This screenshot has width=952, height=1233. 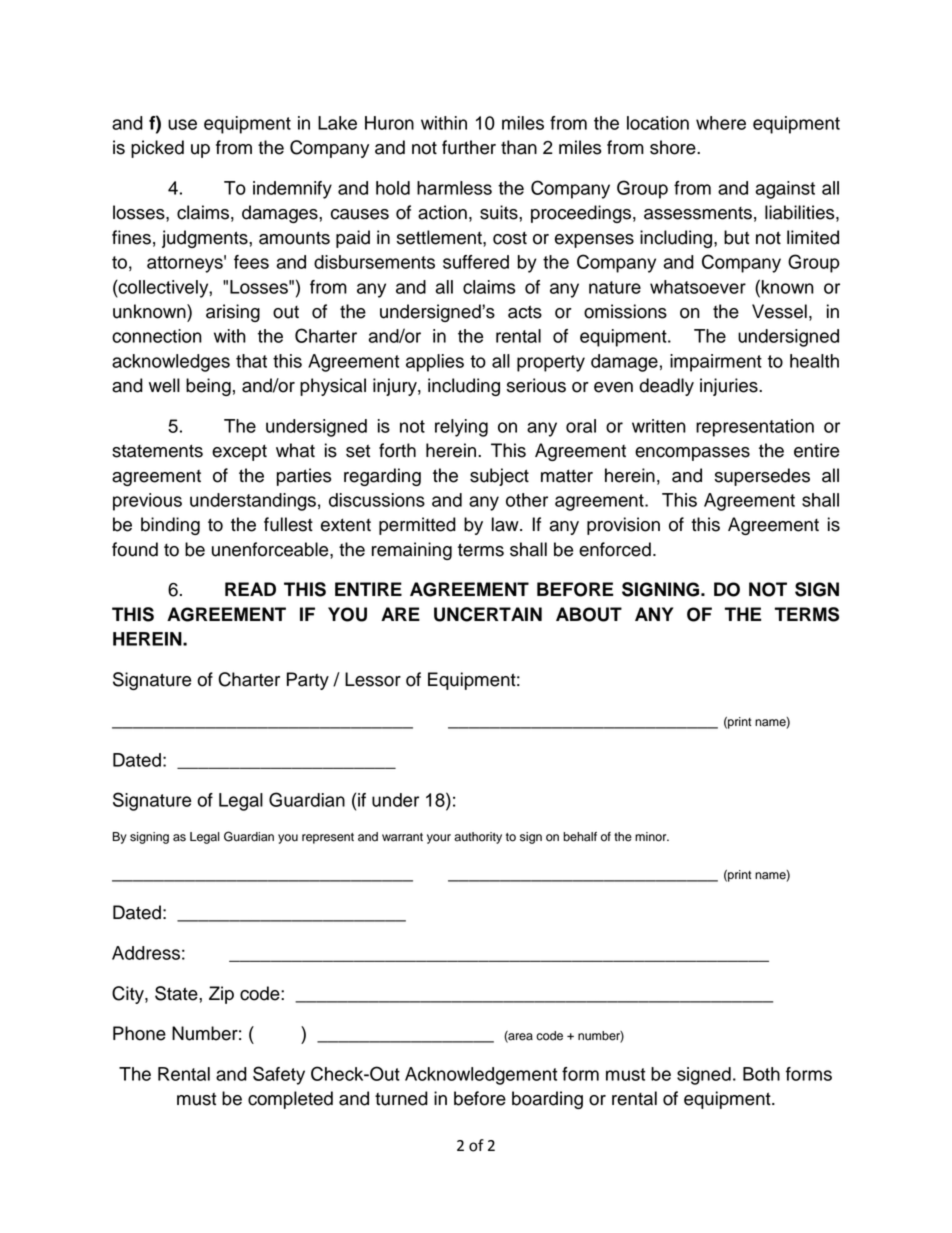 I want to click on further, so click(x=469, y=147).
